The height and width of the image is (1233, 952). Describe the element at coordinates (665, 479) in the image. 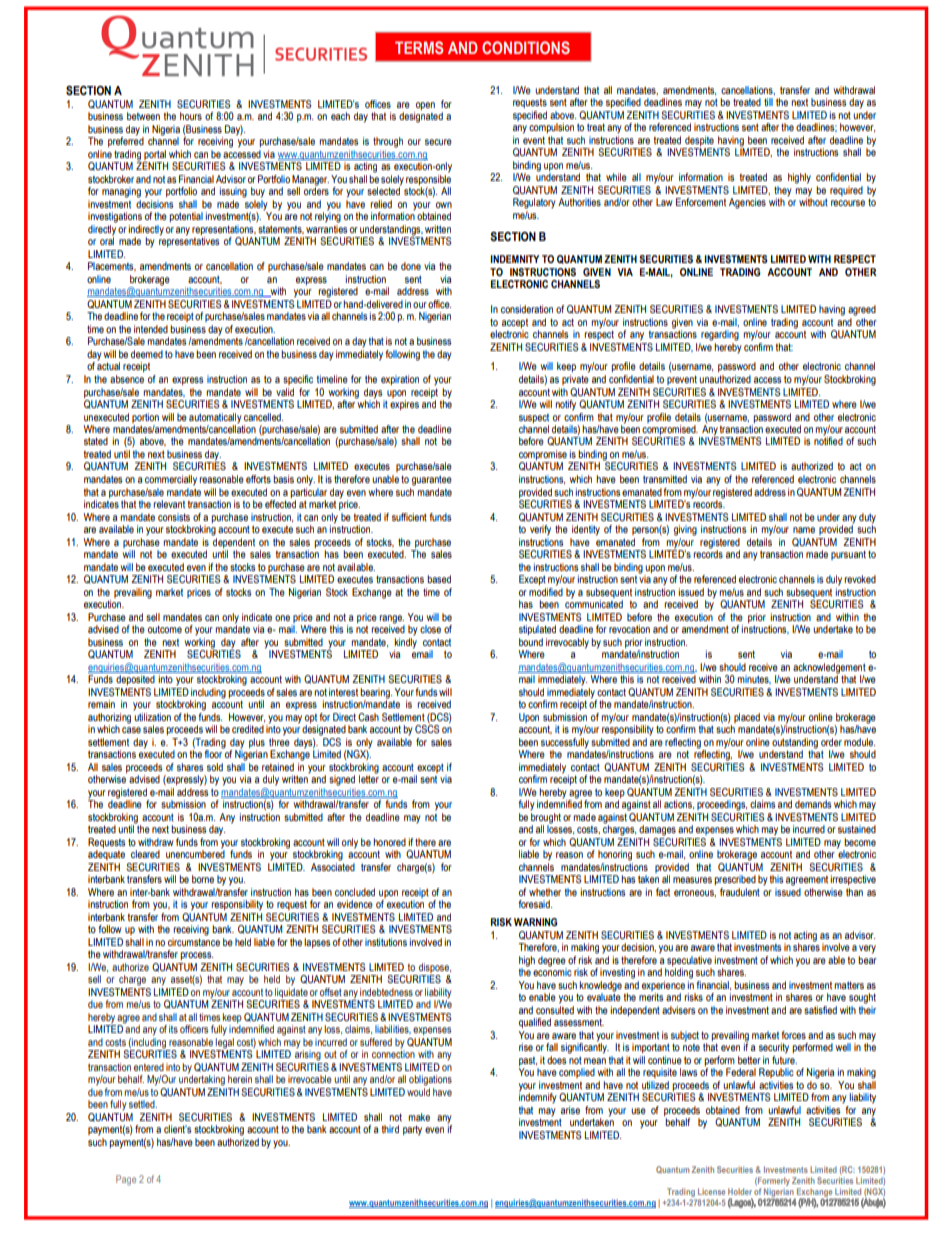

I see `transmitted` at that location.
